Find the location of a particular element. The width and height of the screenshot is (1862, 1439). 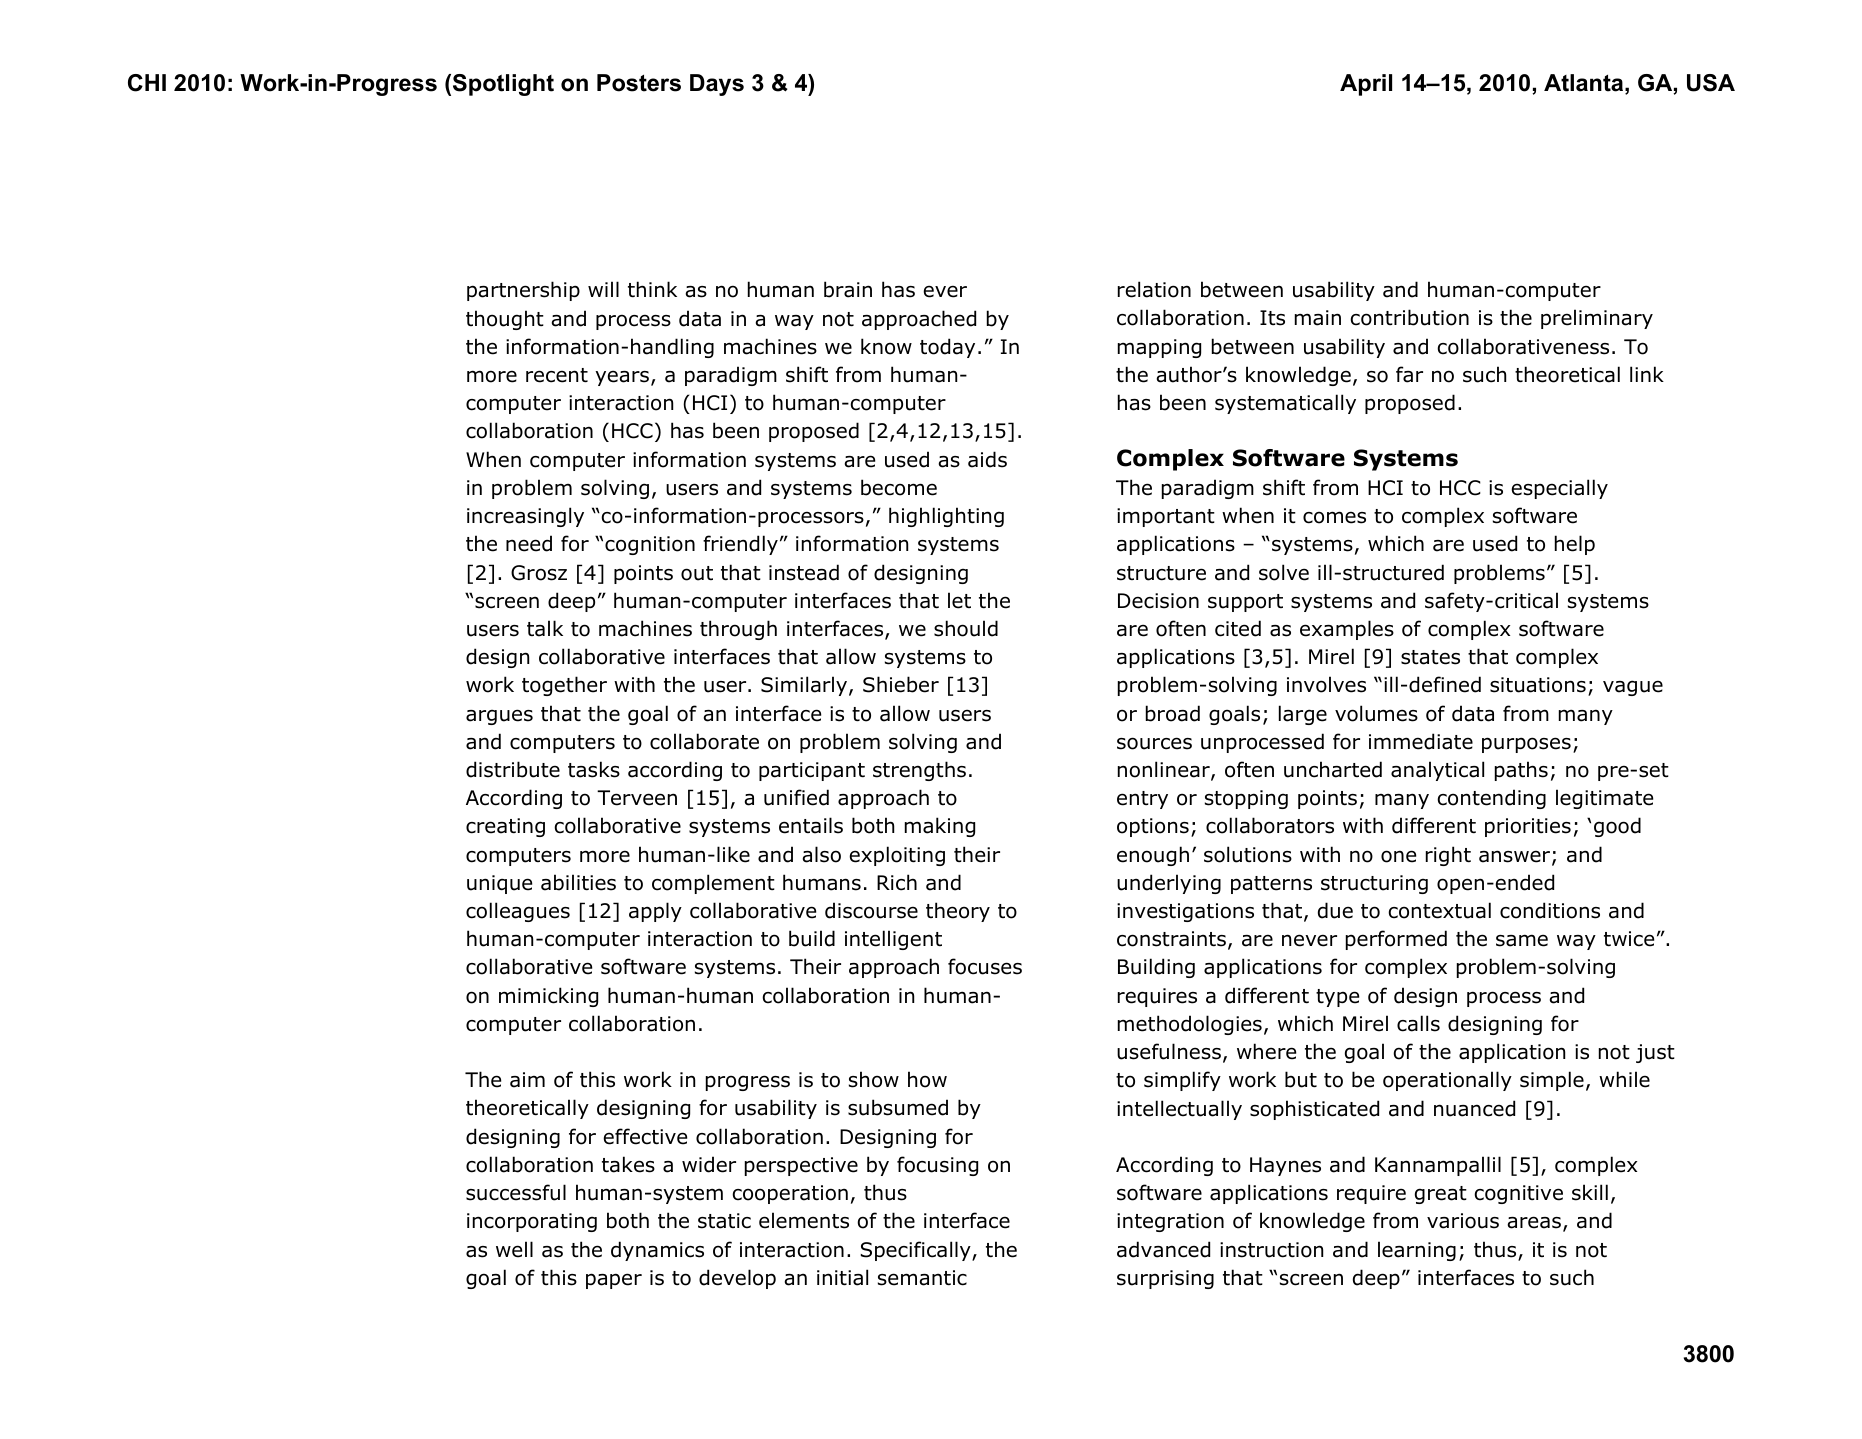

underlying is located at coordinates (1169, 884).
